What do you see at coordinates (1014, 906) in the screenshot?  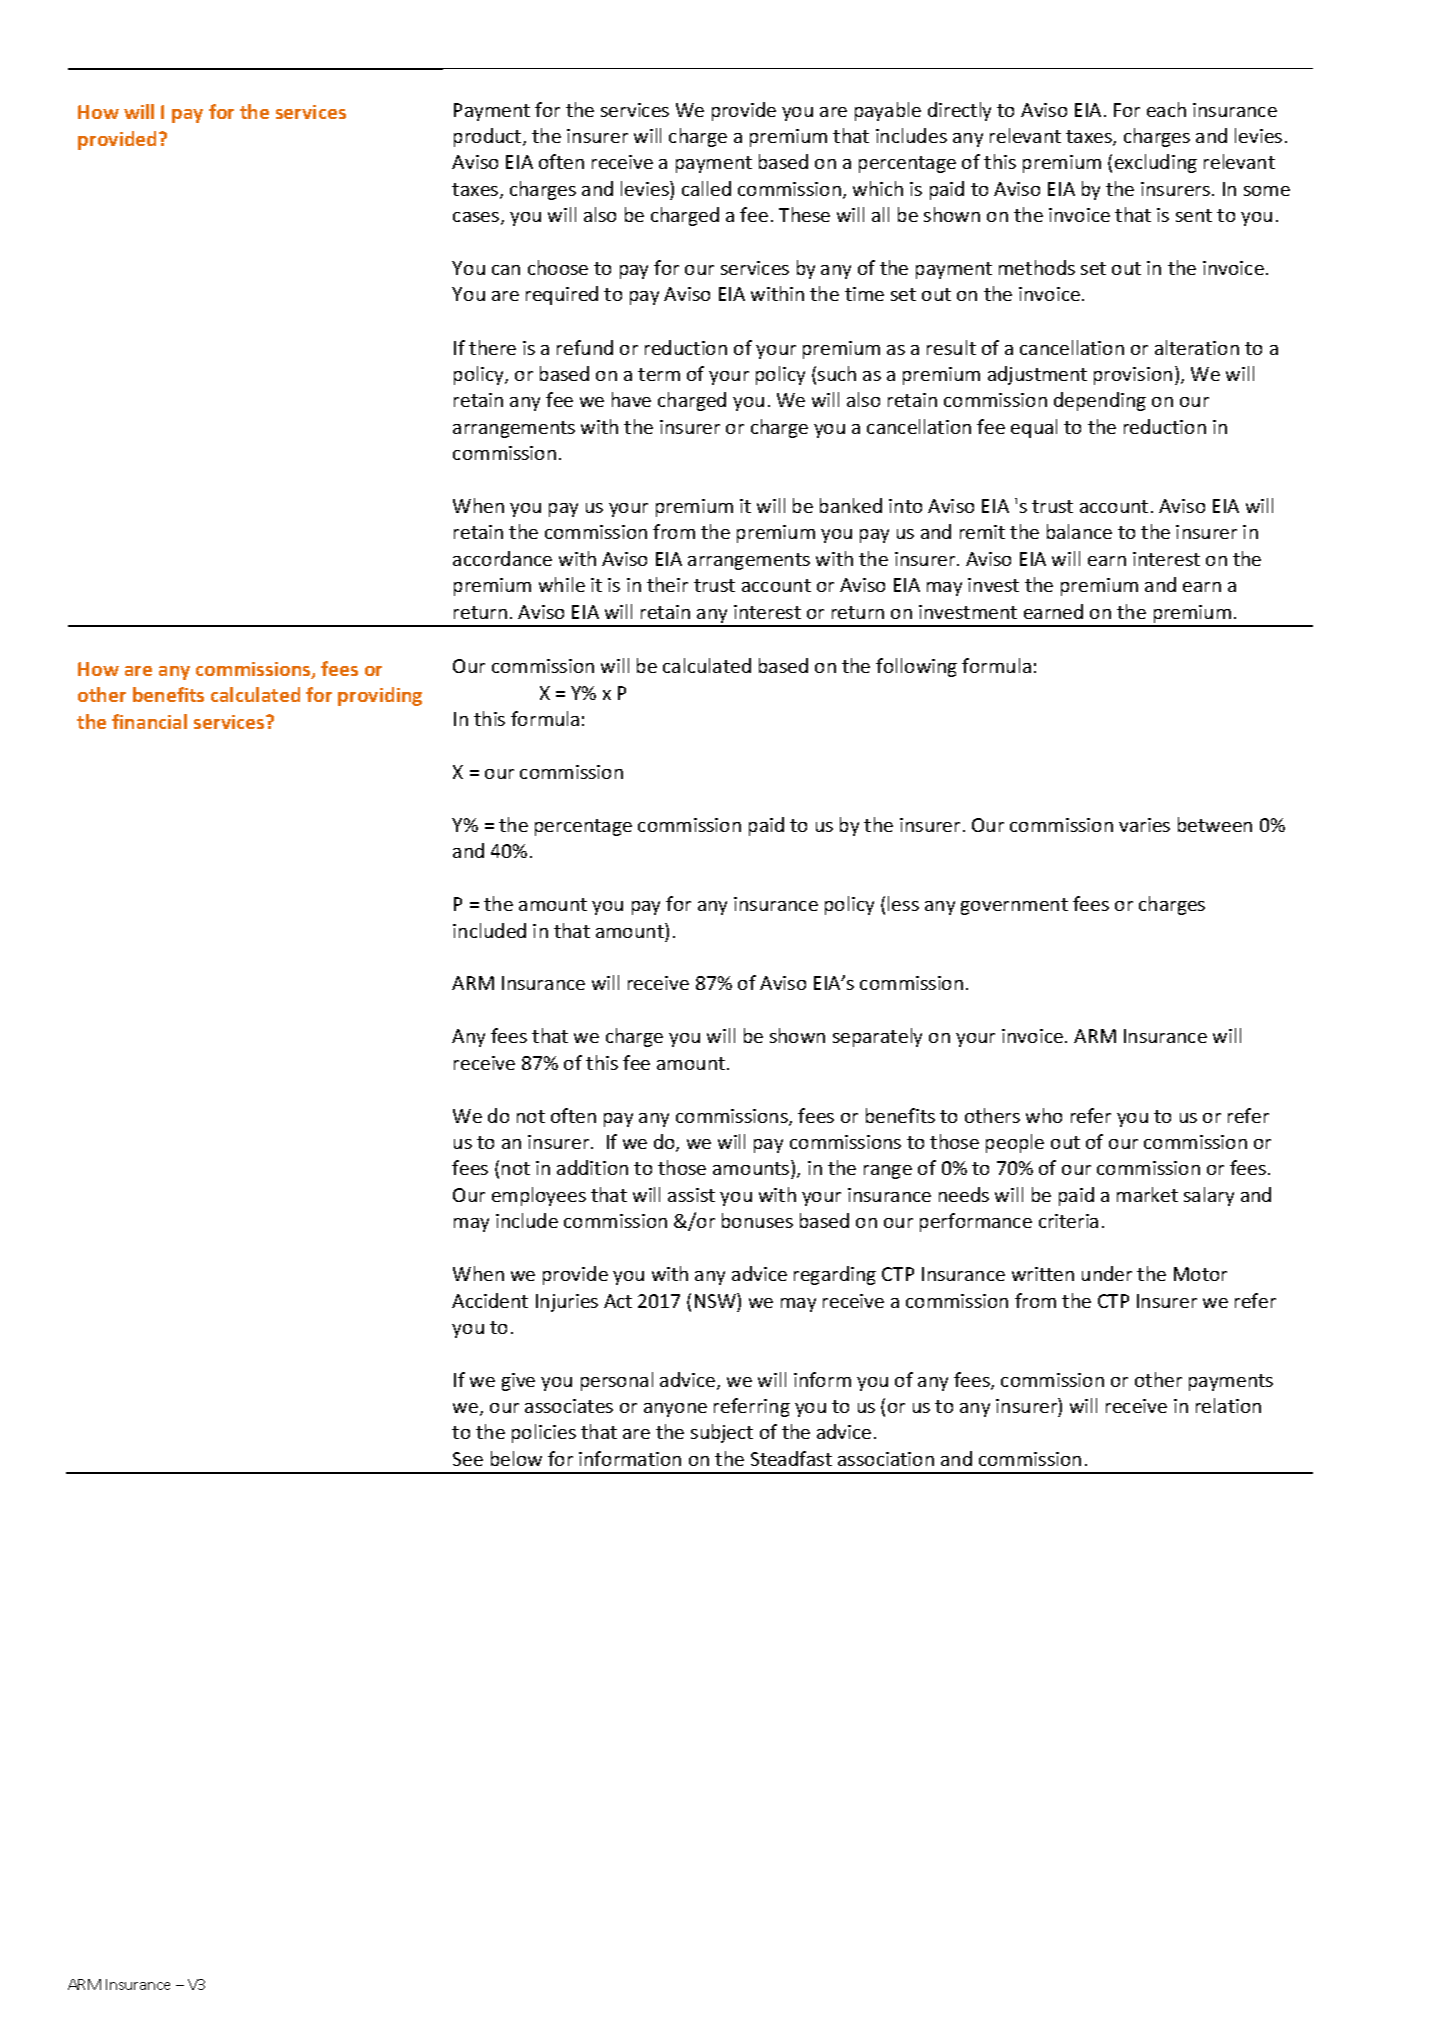 I see `government` at bounding box center [1014, 906].
